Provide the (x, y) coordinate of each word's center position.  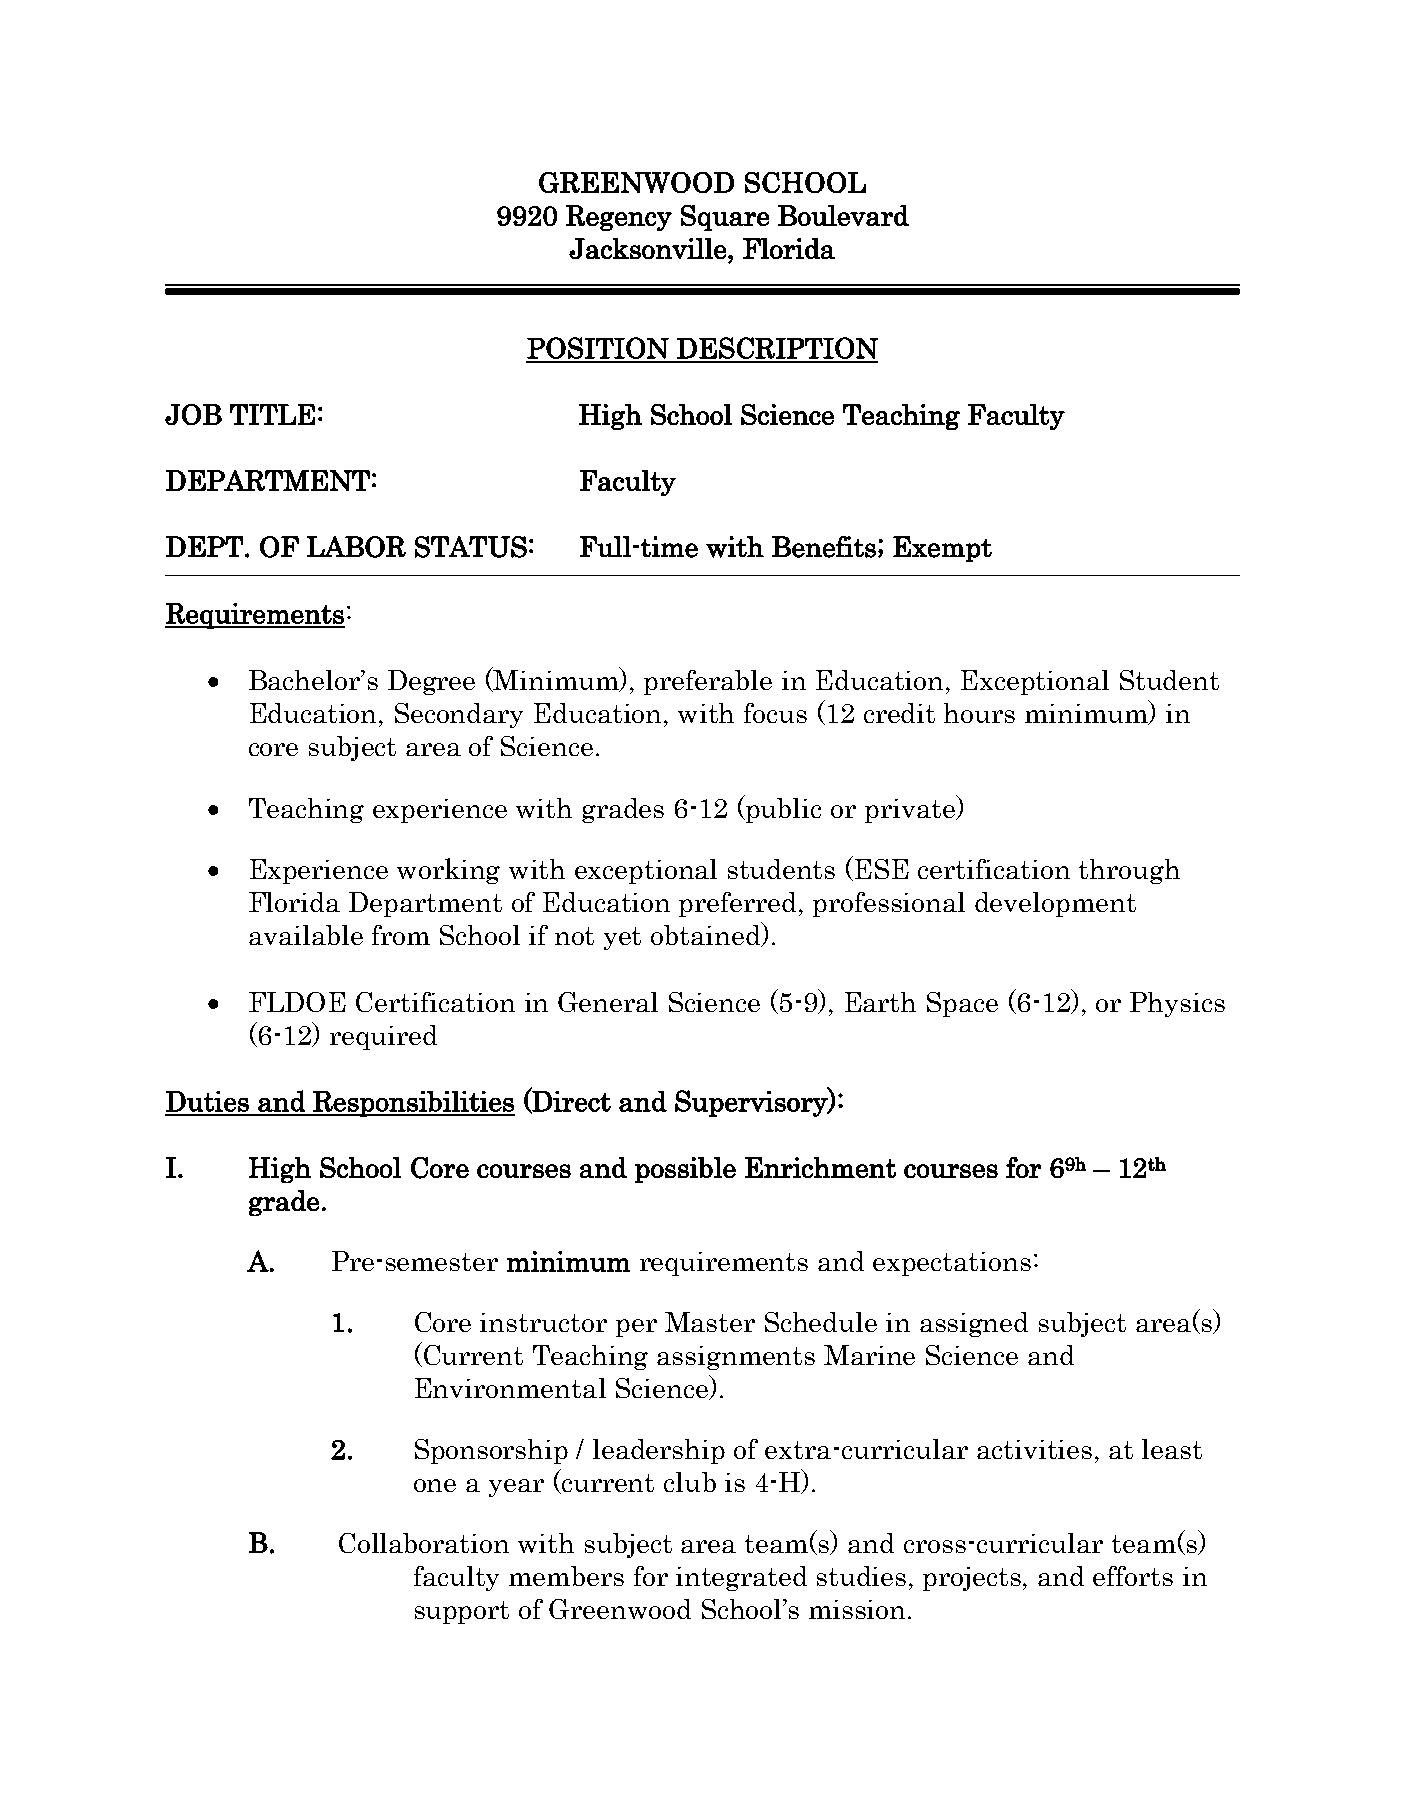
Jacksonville (649, 248)
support (462, 1612)
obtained (707, 934)
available (306, 935)
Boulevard (843, 215)
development (1055, 904)
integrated (741, 1578)
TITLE (272, 414)
